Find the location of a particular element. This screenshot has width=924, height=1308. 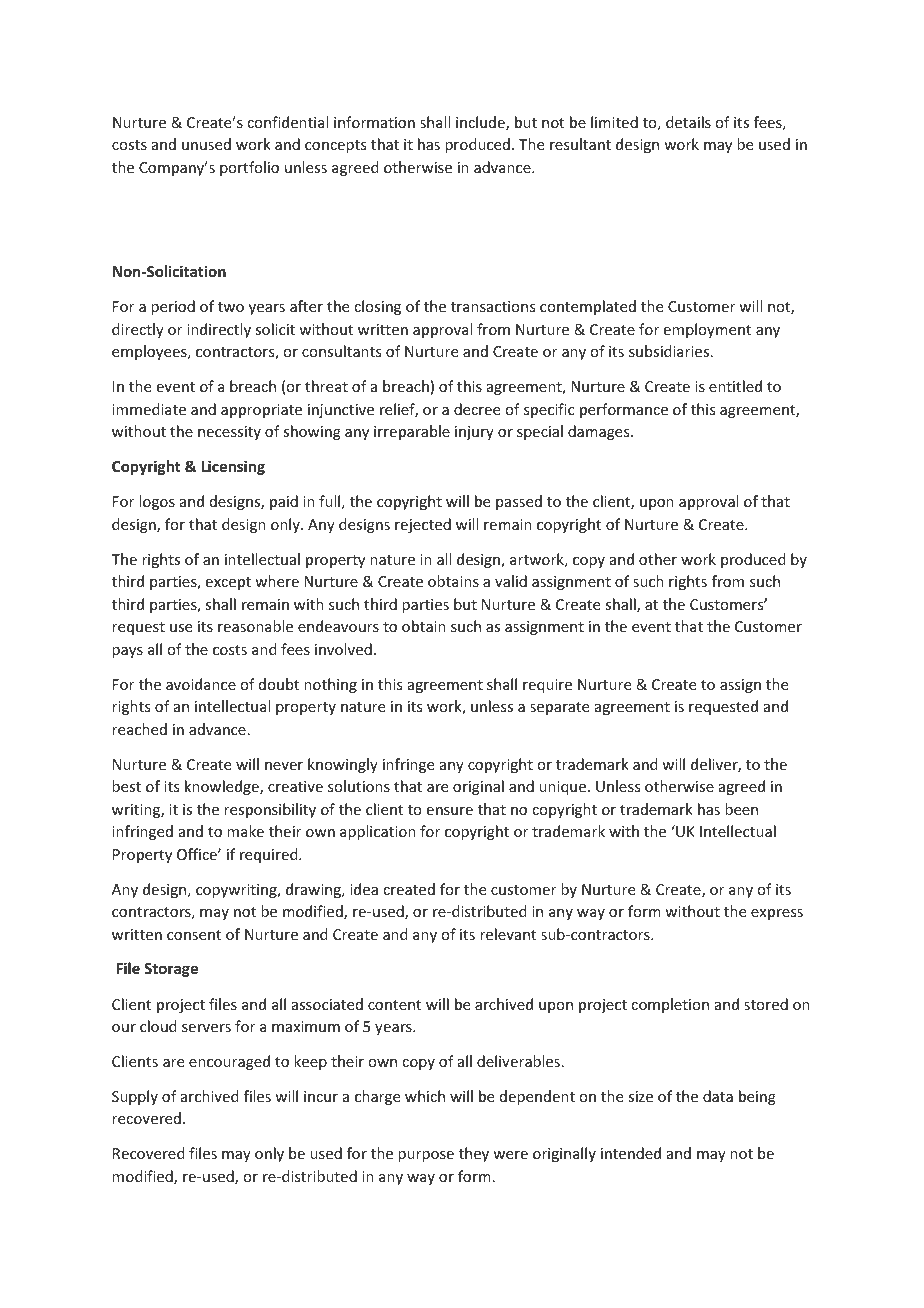

details is located at coordinates (688, 122).
